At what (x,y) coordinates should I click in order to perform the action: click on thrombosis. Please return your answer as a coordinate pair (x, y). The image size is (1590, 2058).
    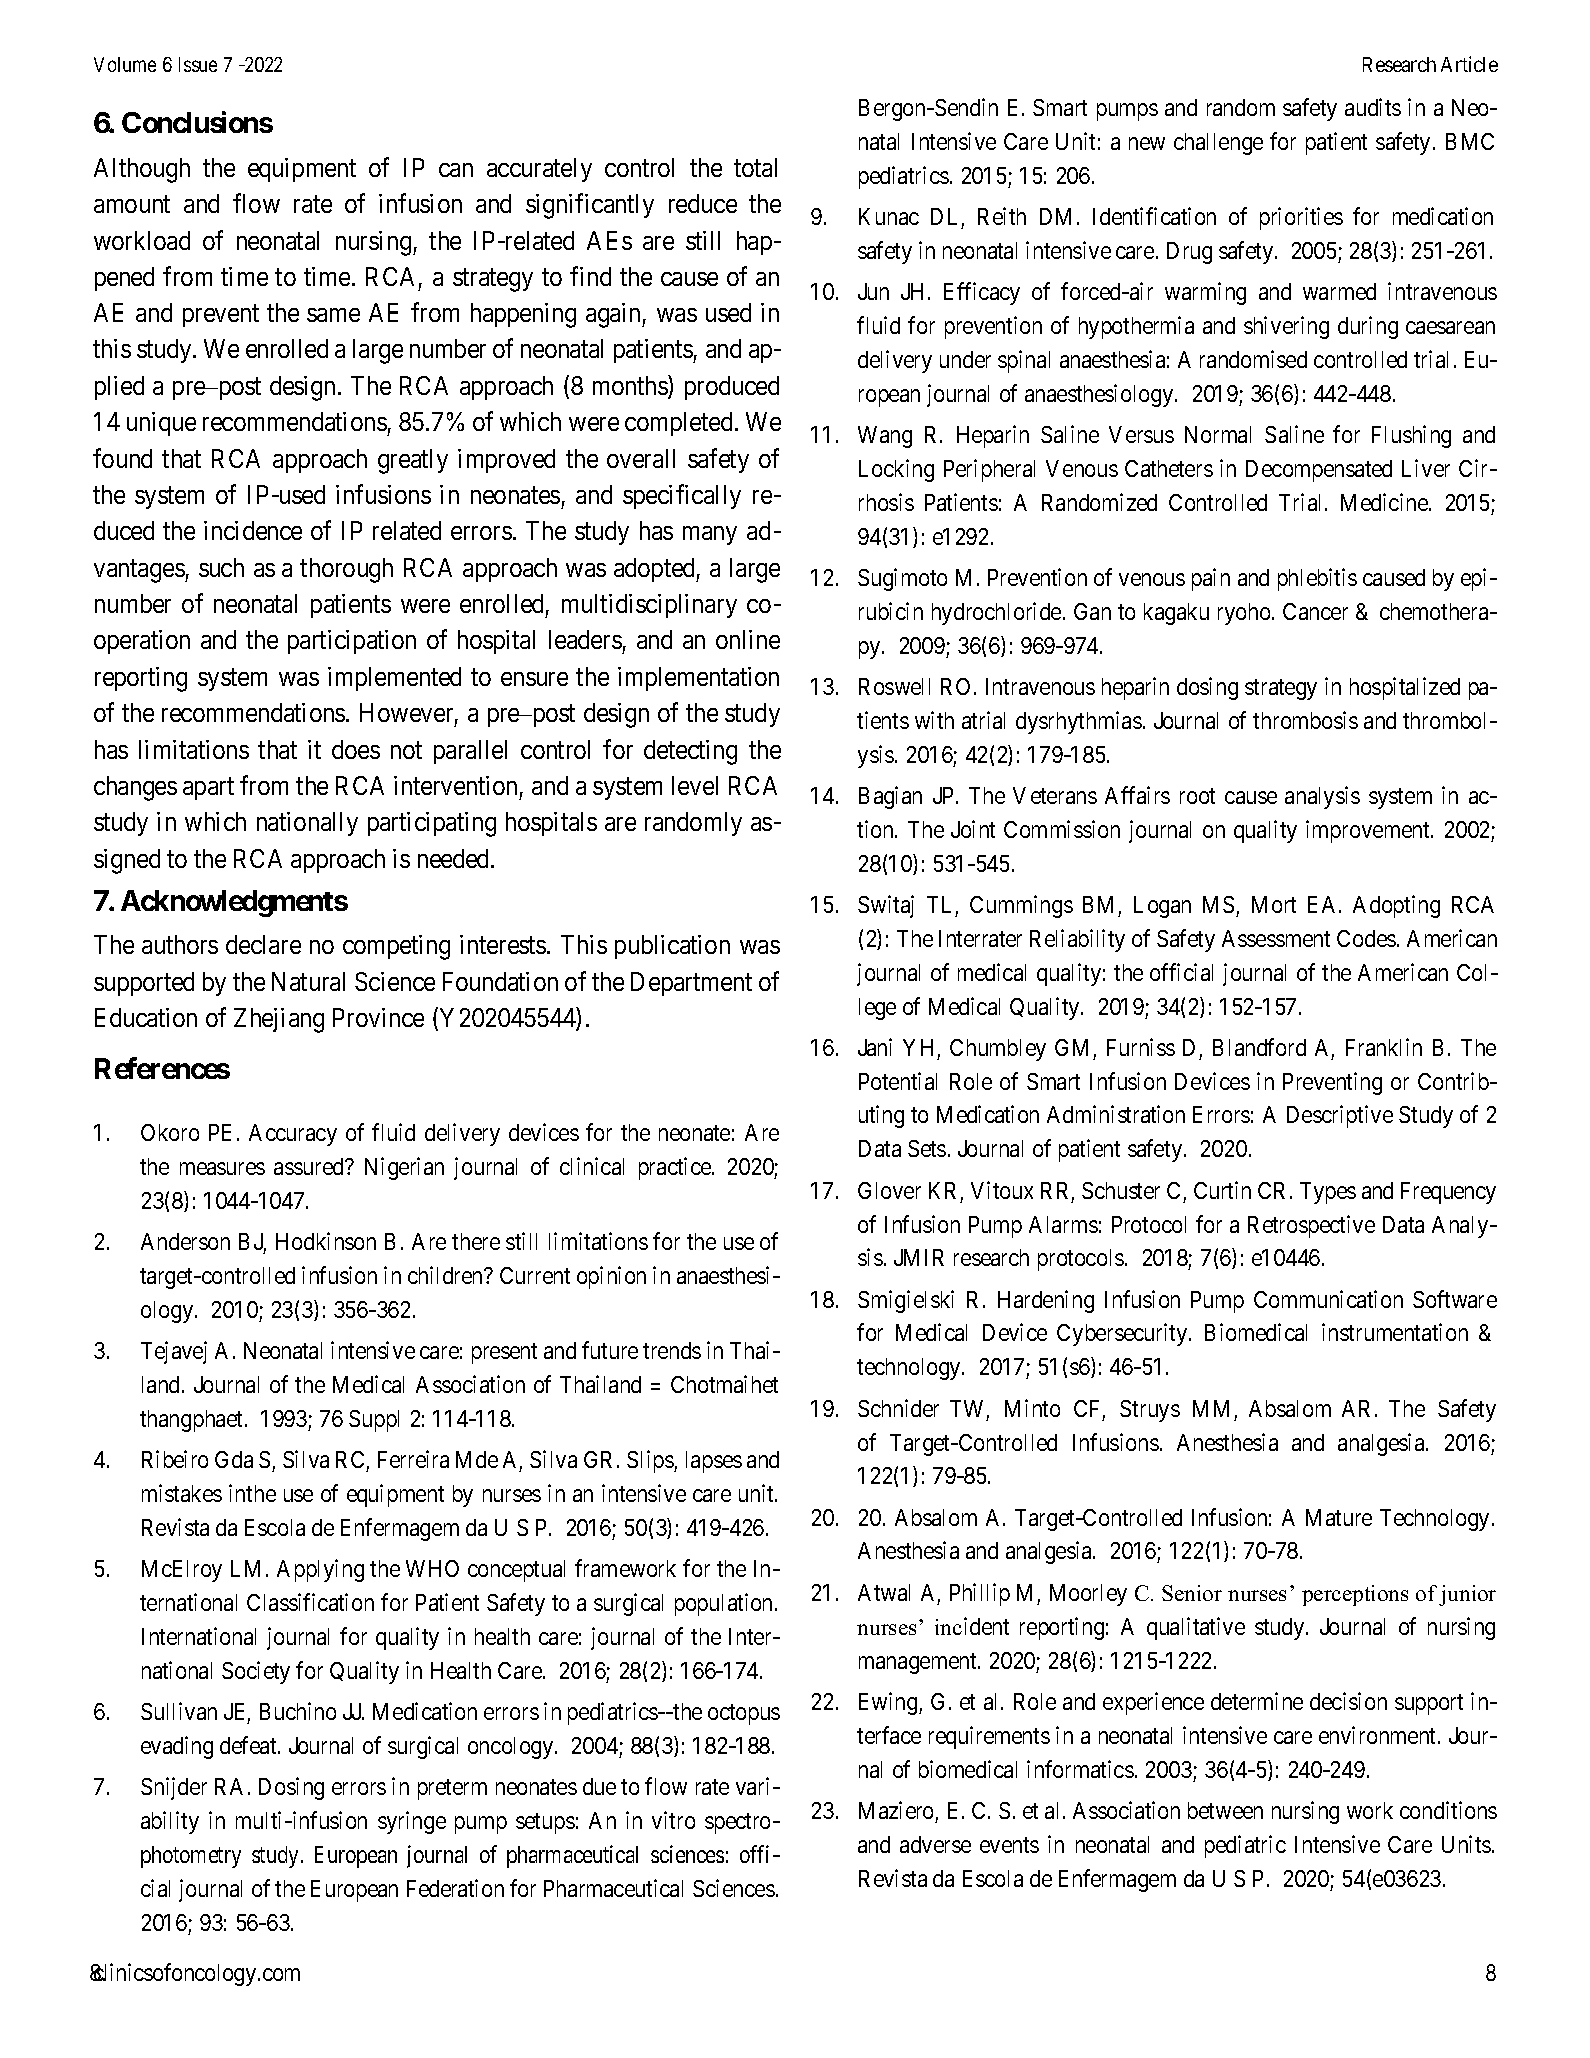
    Looking at the image, I should click on (1305, 720).
